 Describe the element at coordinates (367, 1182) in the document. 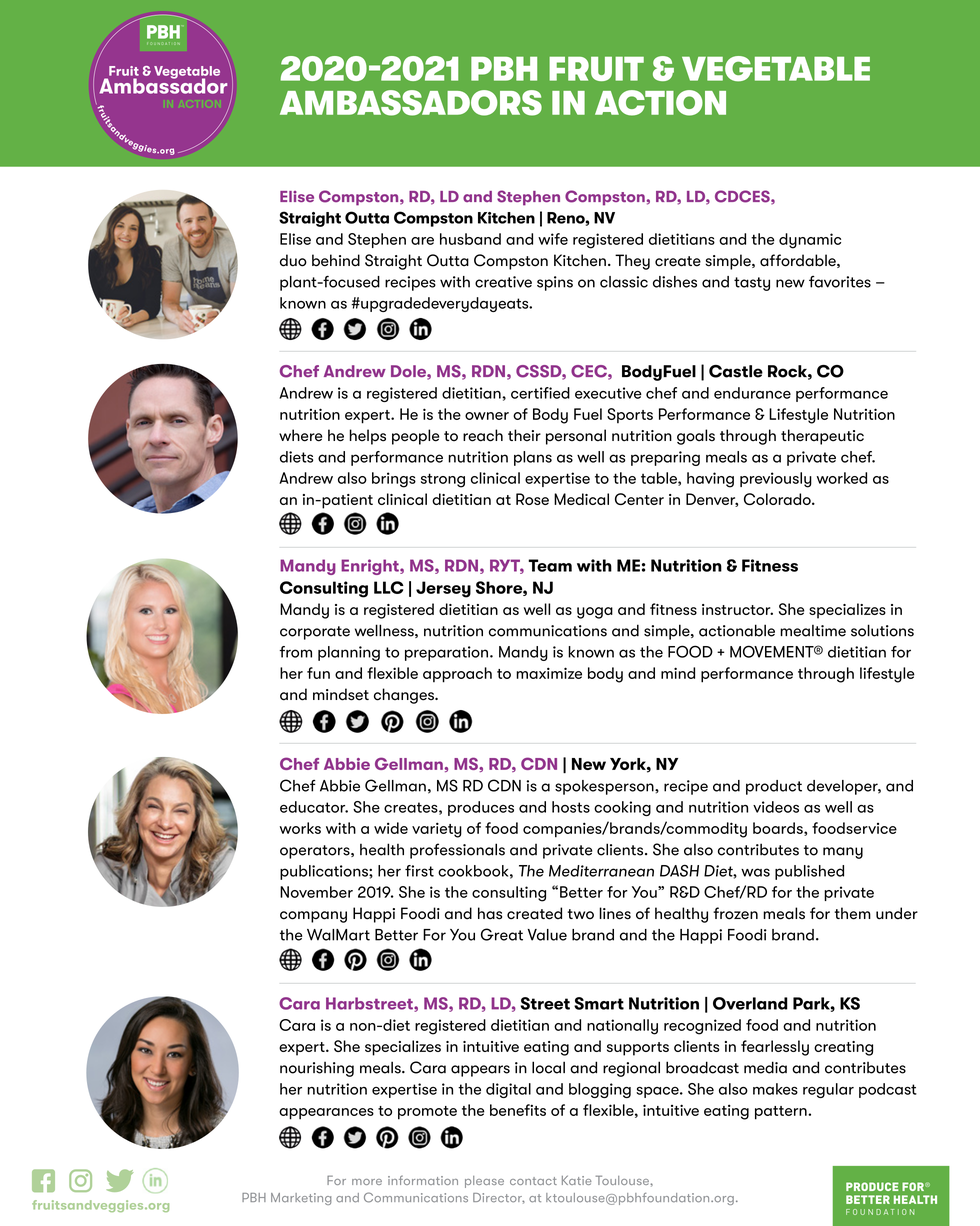

I see `more` at that location.
